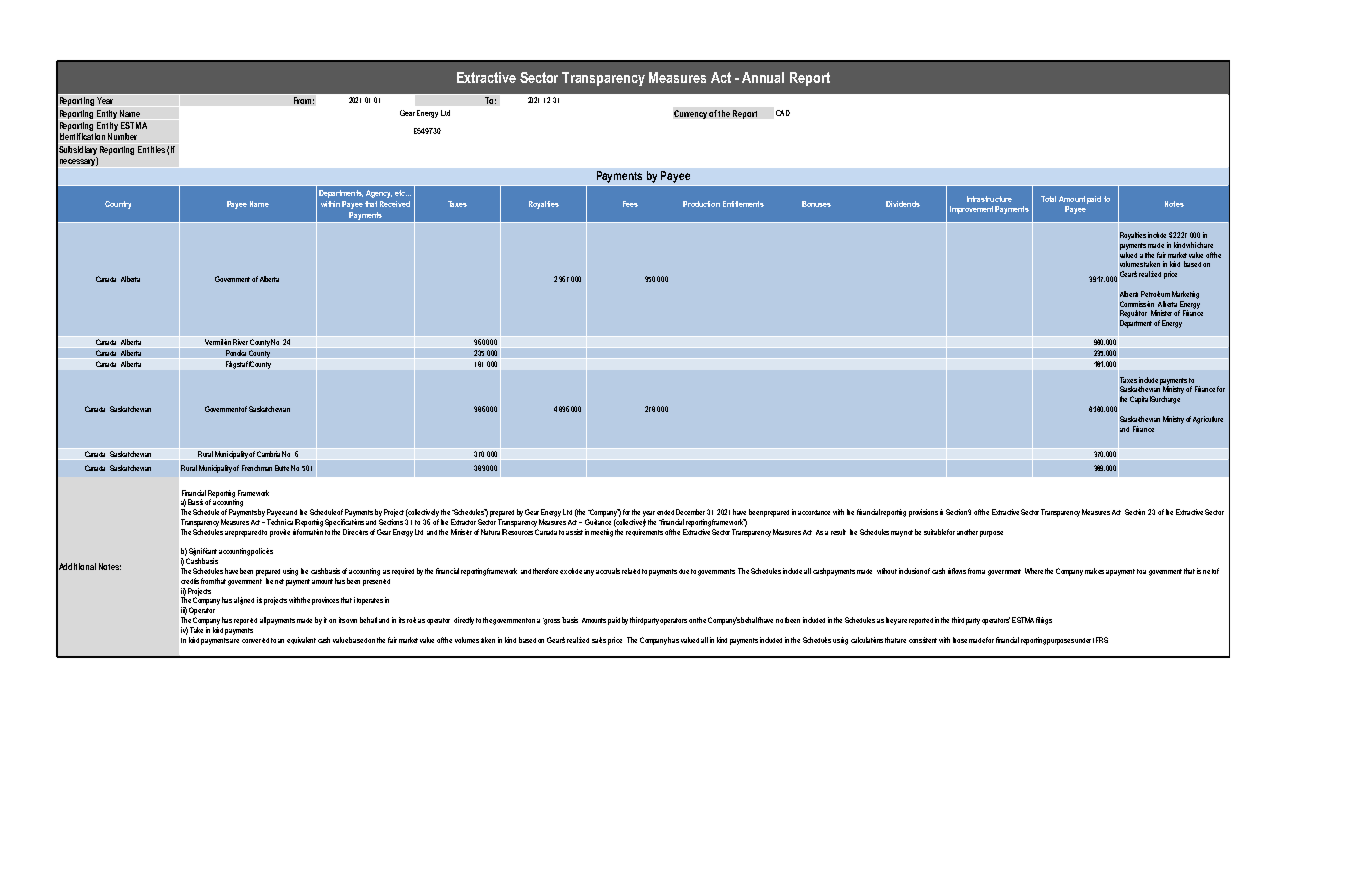 The height and width of the screenshot is (887, 1372). I want to click on Improvement, so click(971, 210).
